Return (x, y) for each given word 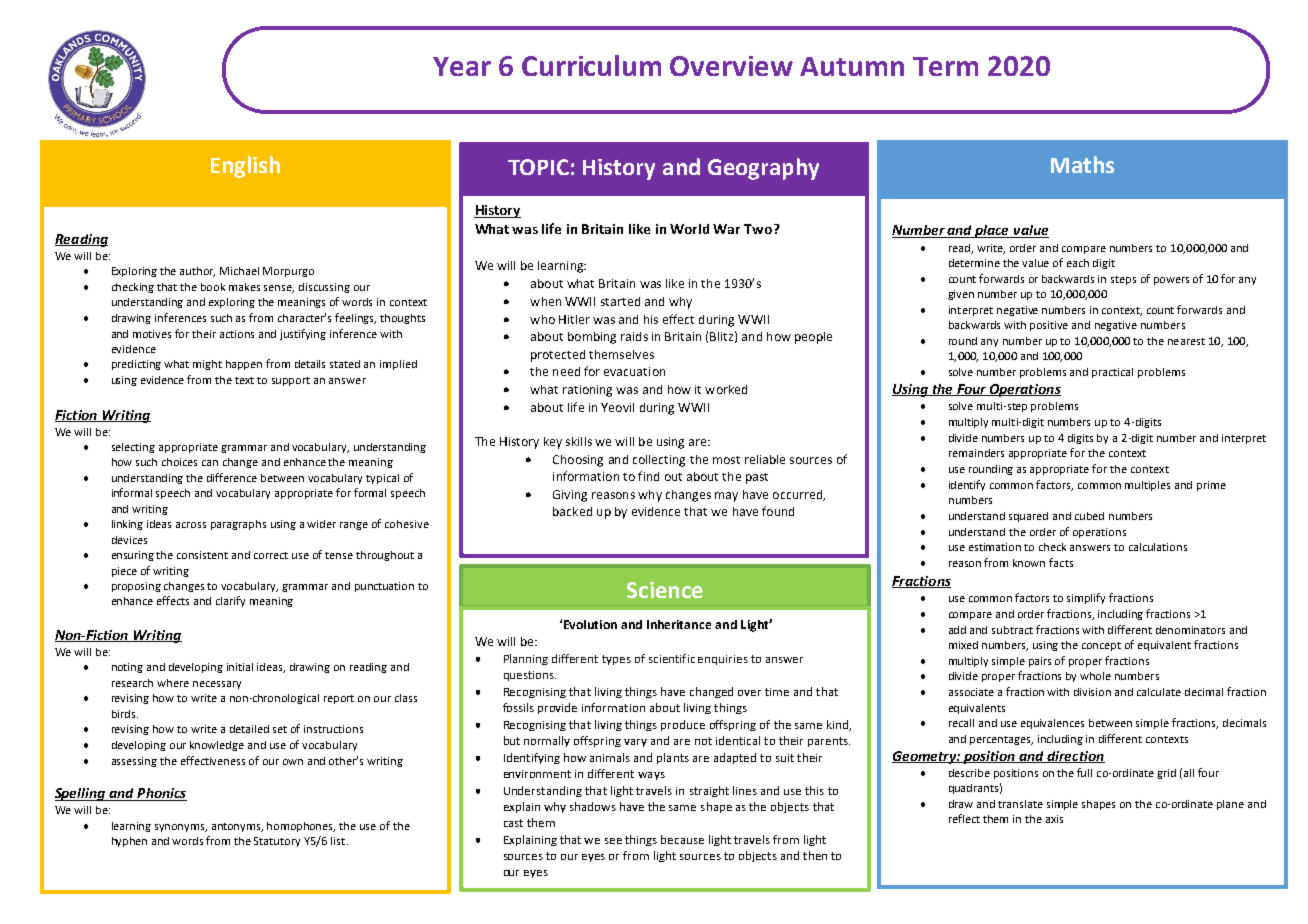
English (245, 167)
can (210, 463)
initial (240, 667)
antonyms (237, 827)
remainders (976, 453)
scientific (672, 658)
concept (1101, 646)
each (1078, 263)
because (682, 839)
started (620, 301)
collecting (659, 461)
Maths (1082, 164)
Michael (239, 271)
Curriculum (591, 65)
